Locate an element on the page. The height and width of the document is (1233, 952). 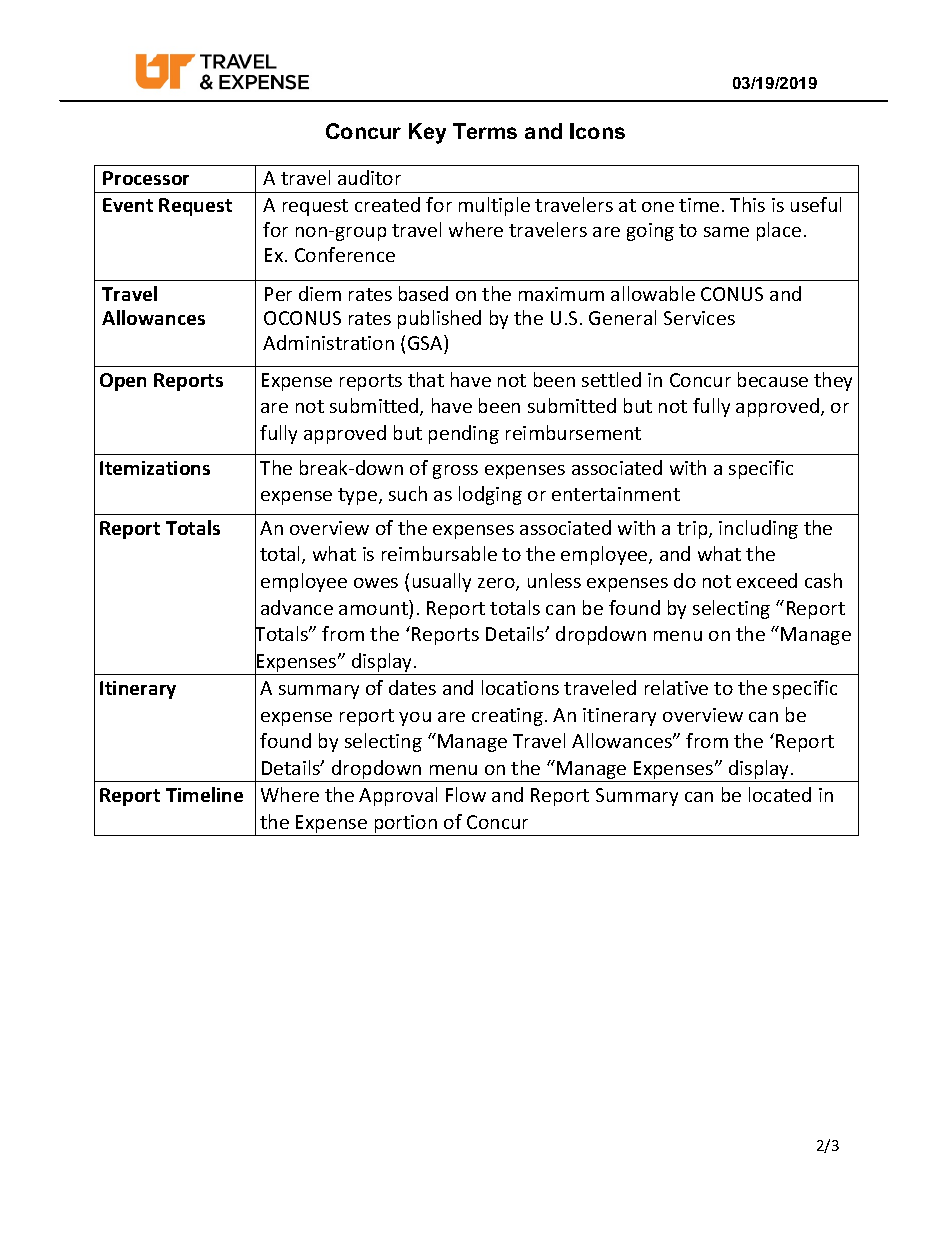
Open is located at coordinates (123, 382).
